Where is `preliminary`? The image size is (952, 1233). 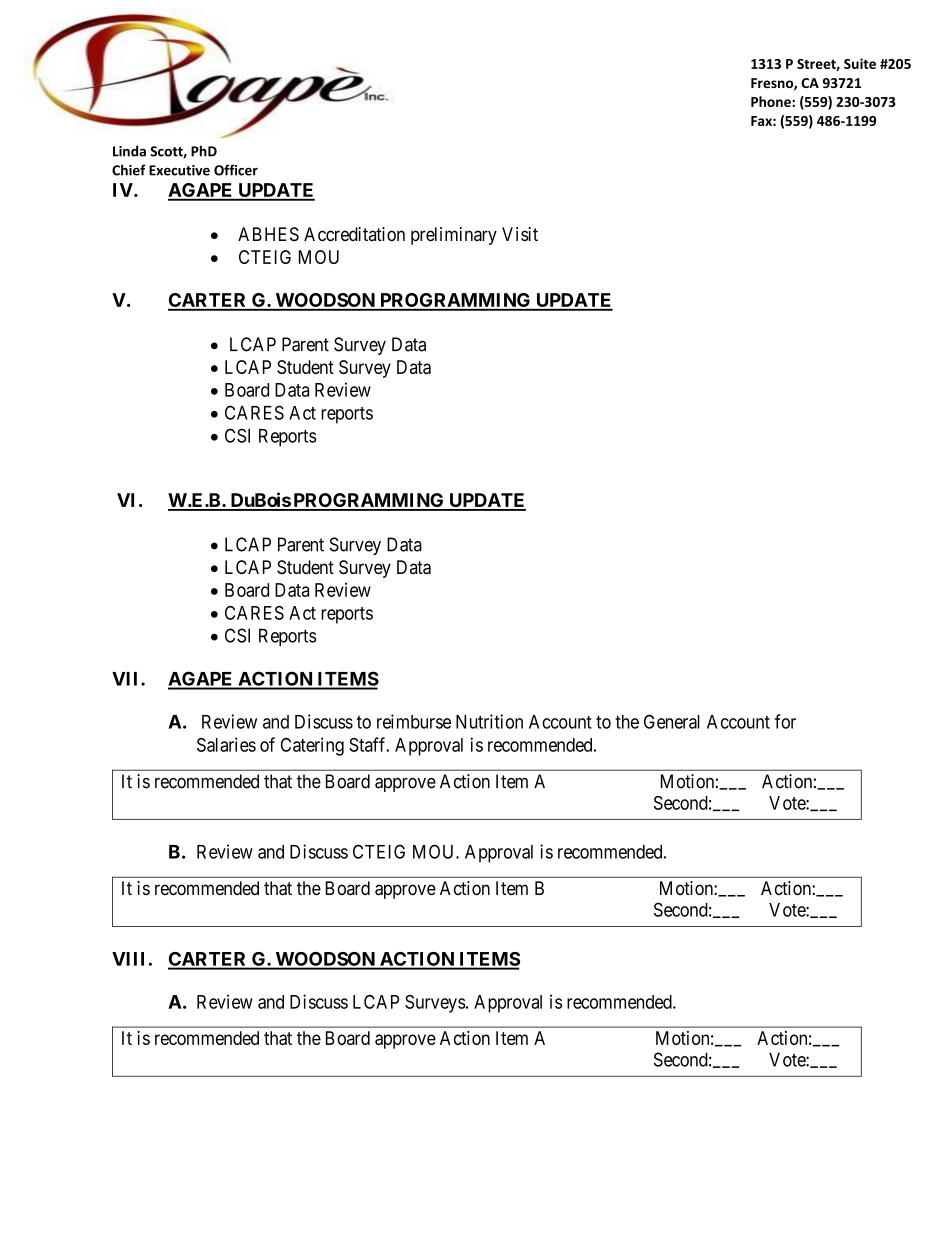 preliminary is located at coordinates (454, 236).
